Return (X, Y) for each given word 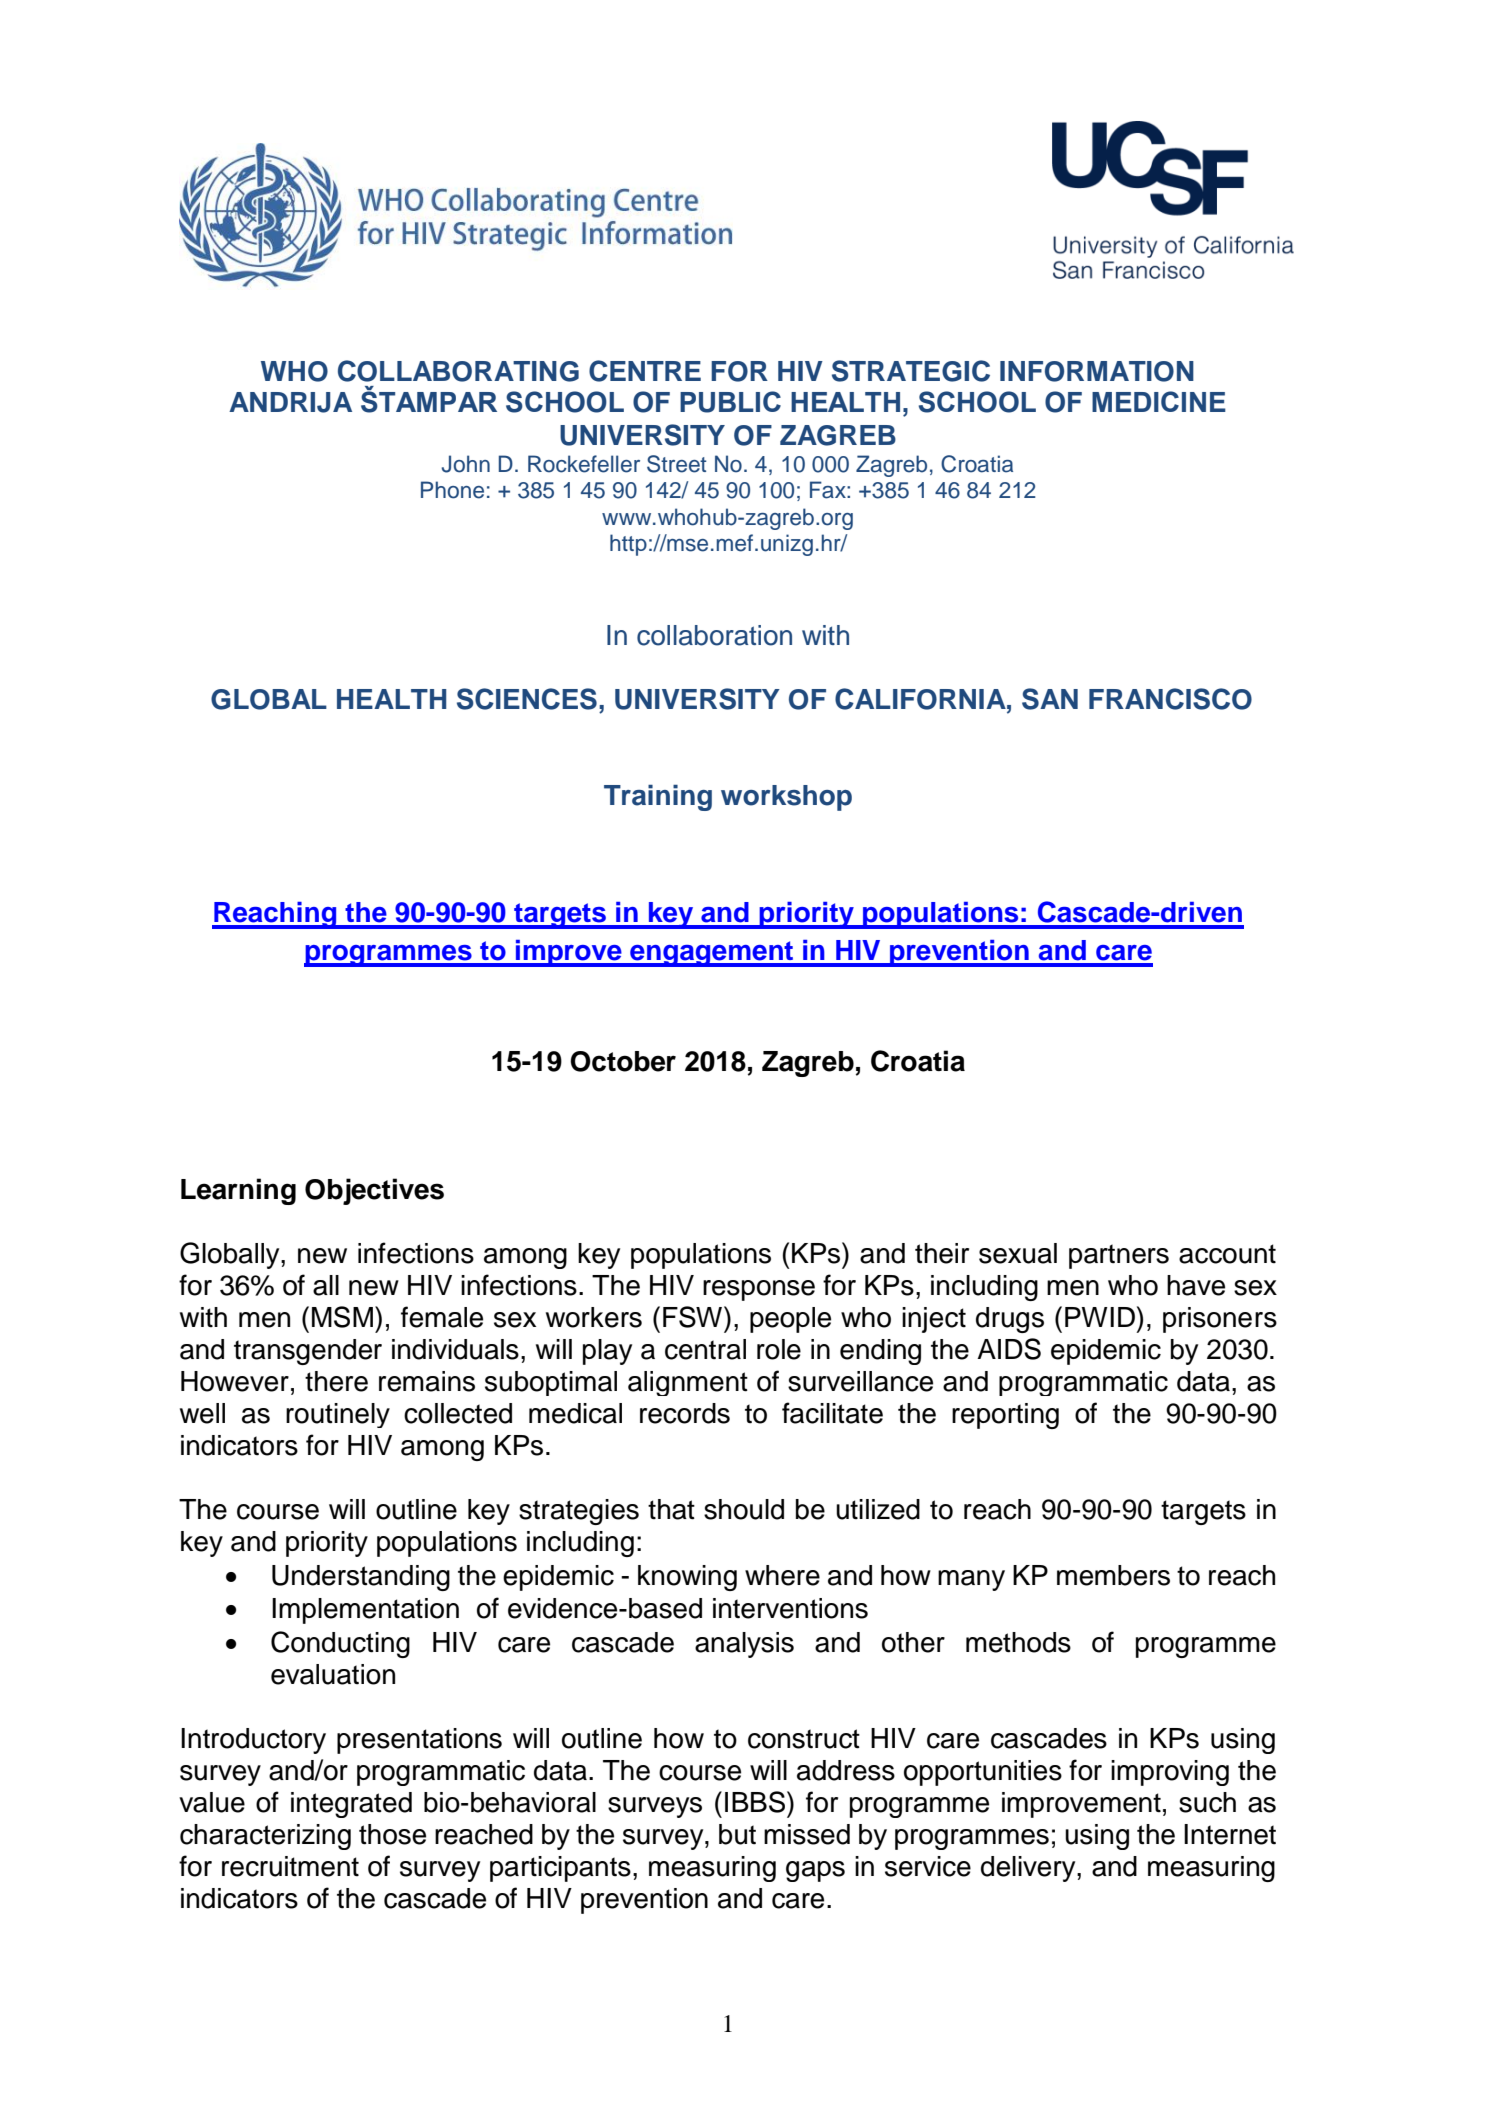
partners (1119, 1256)
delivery (1029, 1869)
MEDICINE (1159, 401)
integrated (351, 1805)
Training (658, 798)
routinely (338, 1415)
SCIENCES (527, 699)
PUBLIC (730, 402)
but (737, 1834)
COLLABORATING (458, 371)
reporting (1005, 1416)
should (744, 1509)
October (623, 1061)
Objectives (374, 1191)
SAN (1050, 699)
